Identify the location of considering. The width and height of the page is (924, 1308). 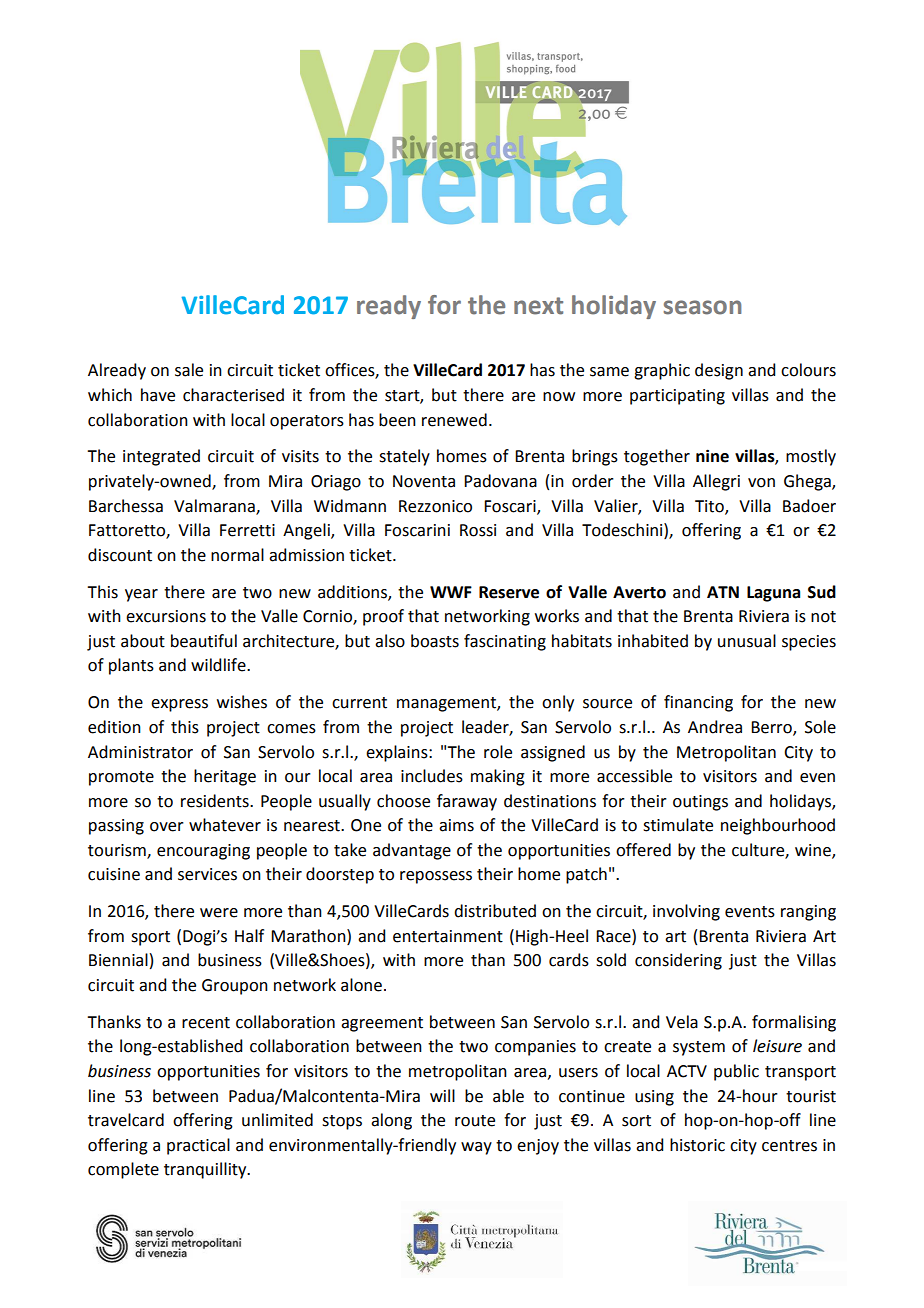
(678, 961).
